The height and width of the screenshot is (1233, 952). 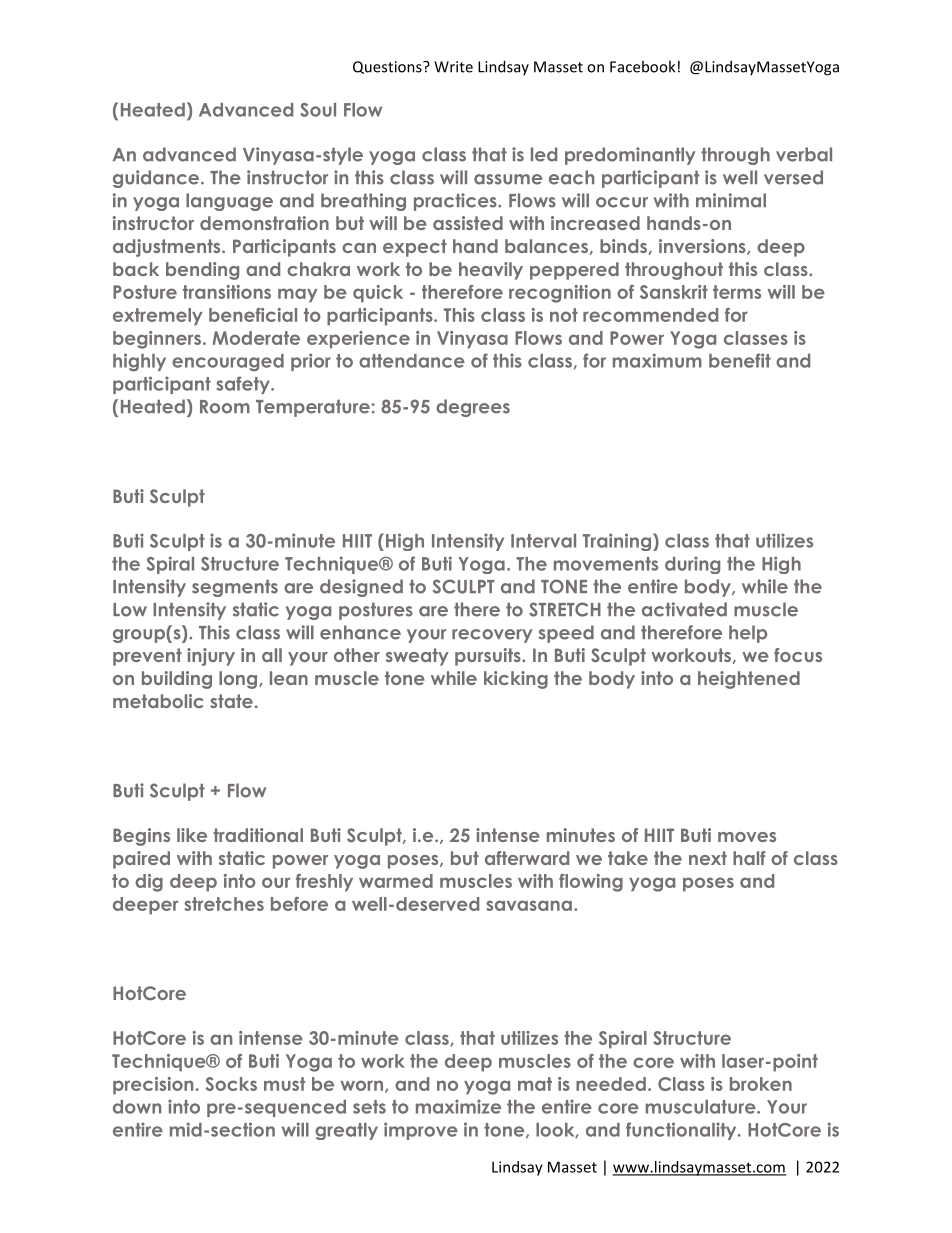 What do you see at coordinates (453, 67) in the screenshot?
I see `Write` at bounding box center [453, 67].
